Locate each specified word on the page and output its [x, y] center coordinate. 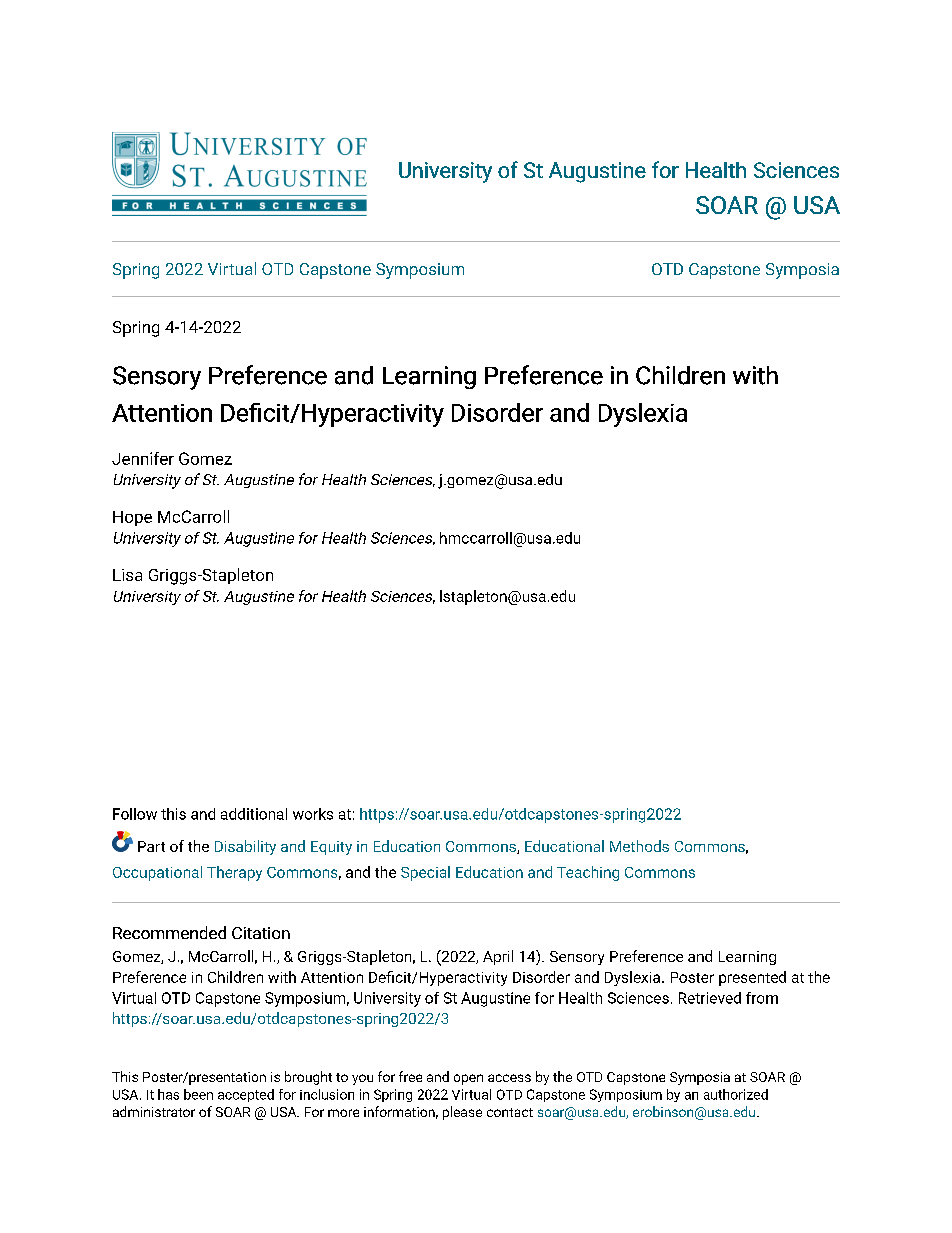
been [198, 1094]
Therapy [234, 873]
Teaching [588, 873]
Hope [132, 518]
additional [254, 814]
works [313, 814]
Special [425, 873]
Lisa [127, 575]
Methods [639, 846]
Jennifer [143, 458]
